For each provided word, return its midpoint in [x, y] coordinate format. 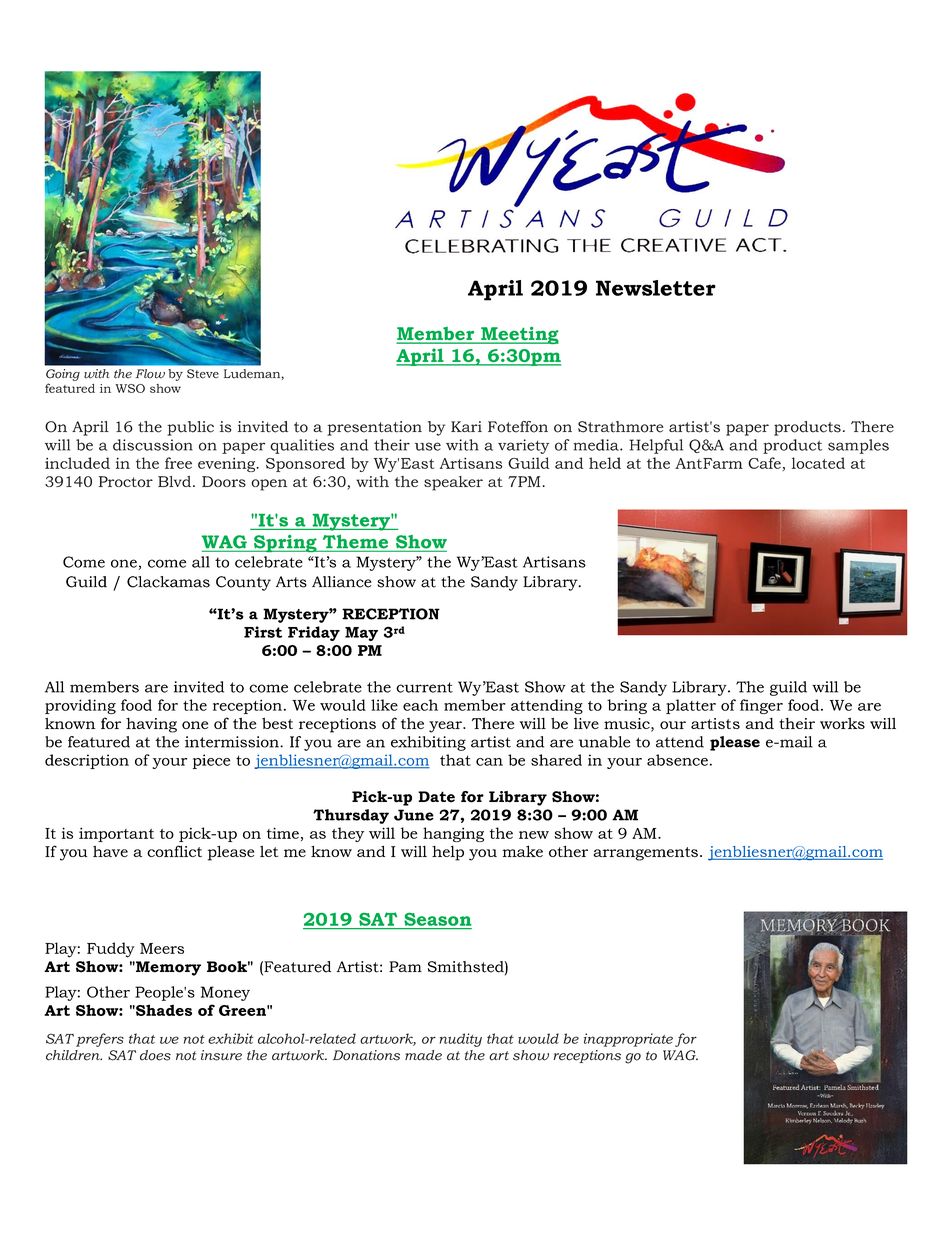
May [361, 634]
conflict [174, 851]
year [446, 727]
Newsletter [656, 288]
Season [437, 919]
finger [761, 706]
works [842, 723]
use [428, 446]
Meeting [519, 335]
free [178, 463]
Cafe [765, 464]
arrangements [645, 854]
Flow [150, 374]
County [243, 583]
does [155, 1055]
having [151, 725]
